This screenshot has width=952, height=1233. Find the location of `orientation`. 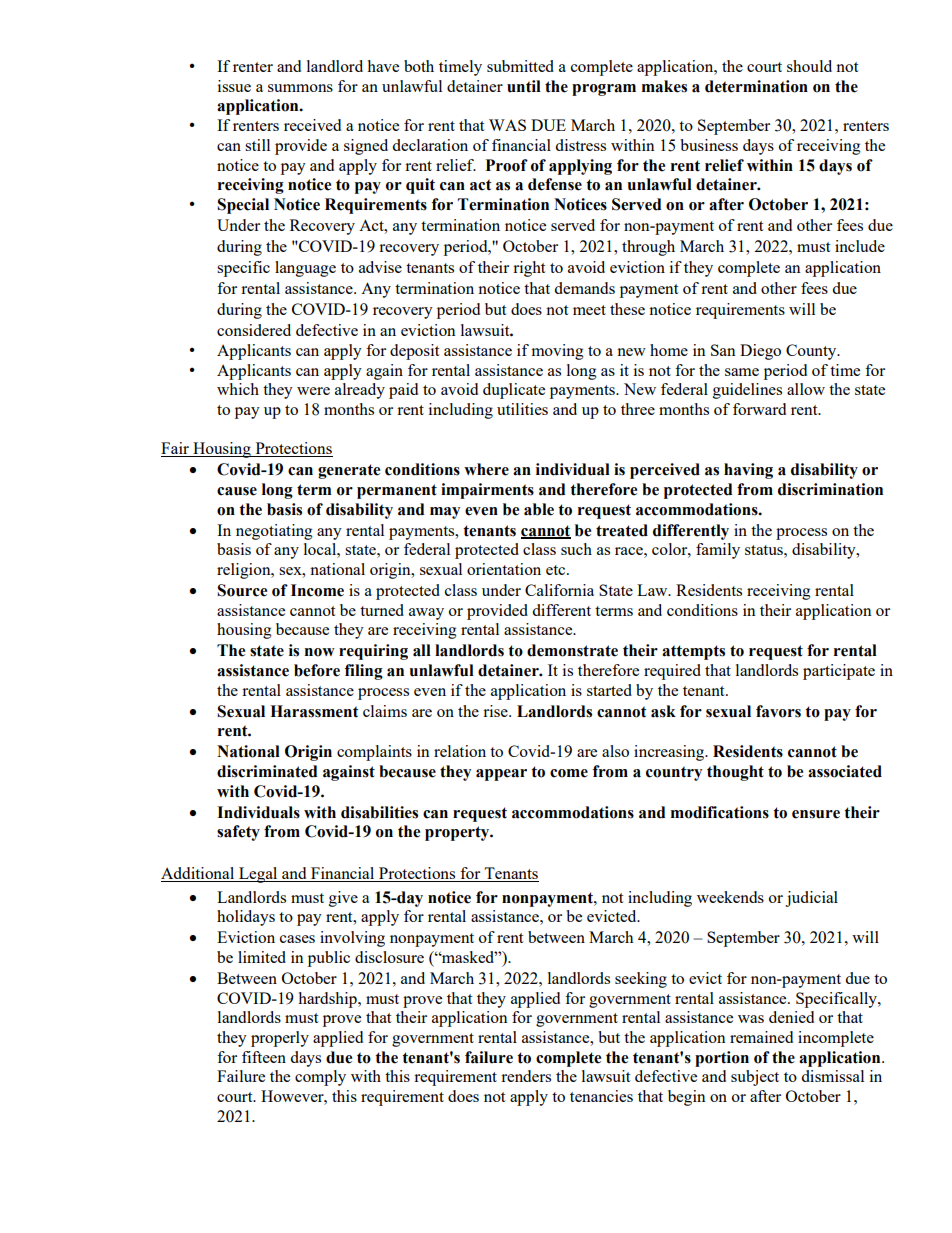

orientation is located at coordinates (504, 569).
